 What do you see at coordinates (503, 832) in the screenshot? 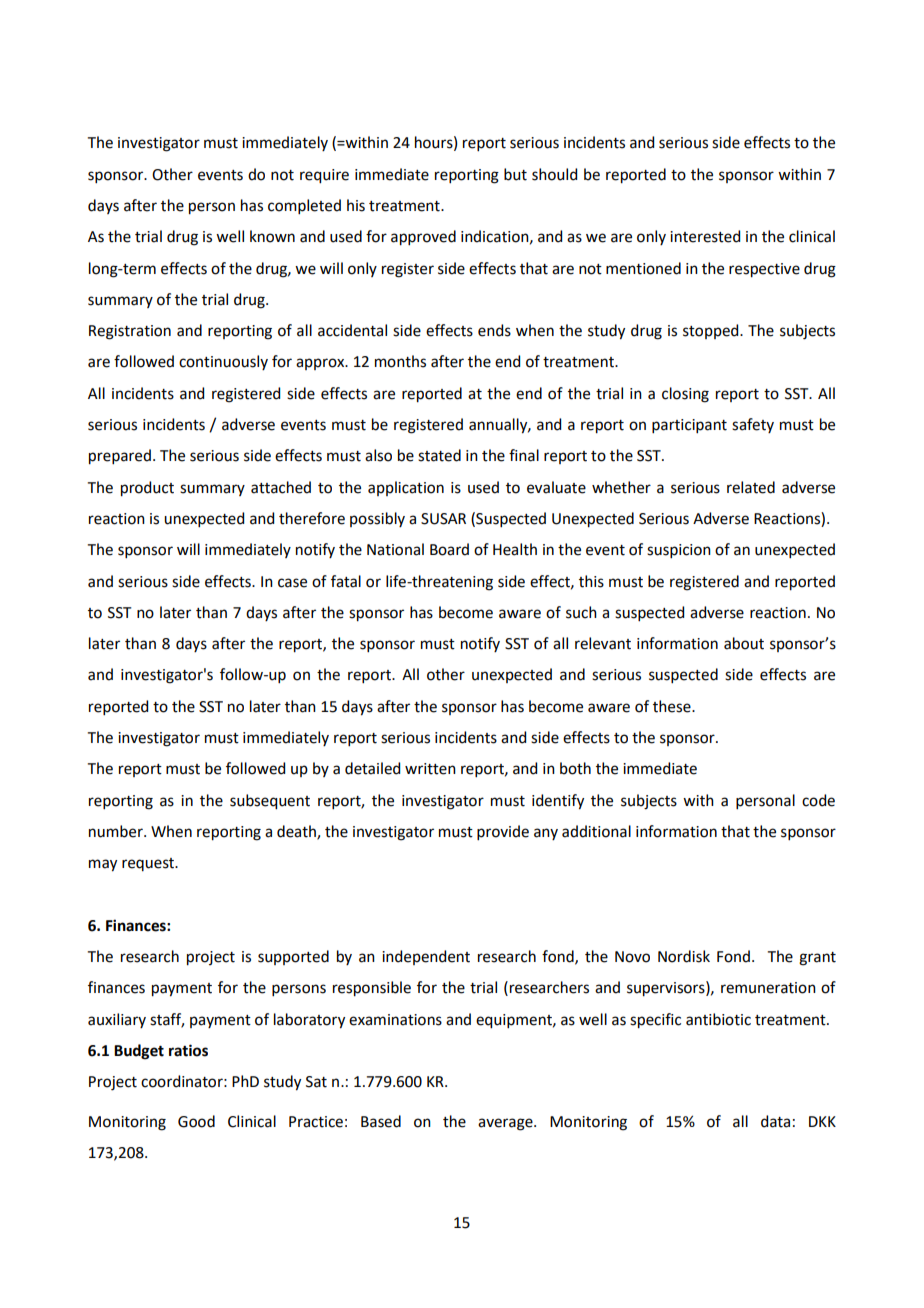
I see `provide` at bounding box center [503, 832].
